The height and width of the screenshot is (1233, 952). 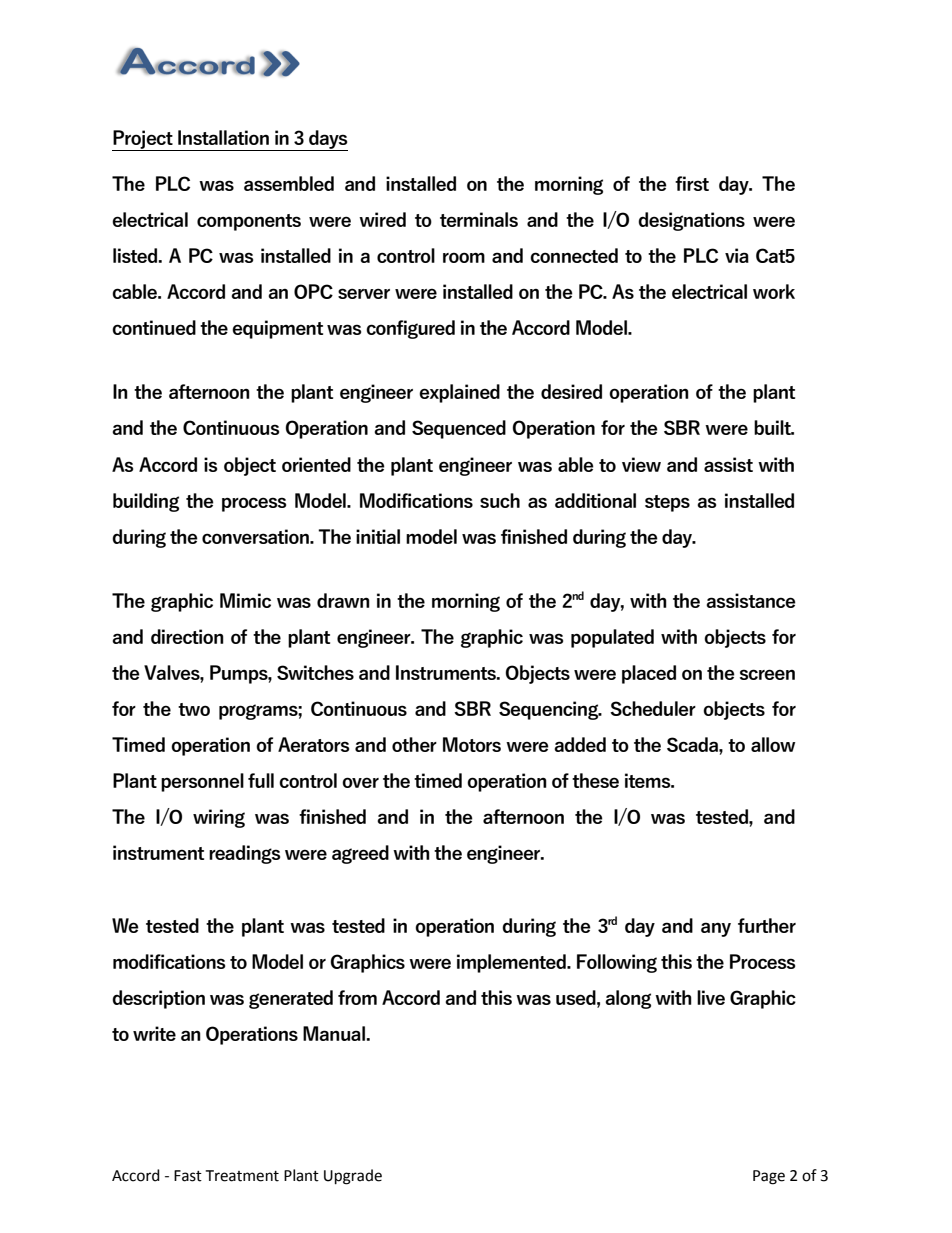 I want to click on direction, so click(x=187, y=636).
